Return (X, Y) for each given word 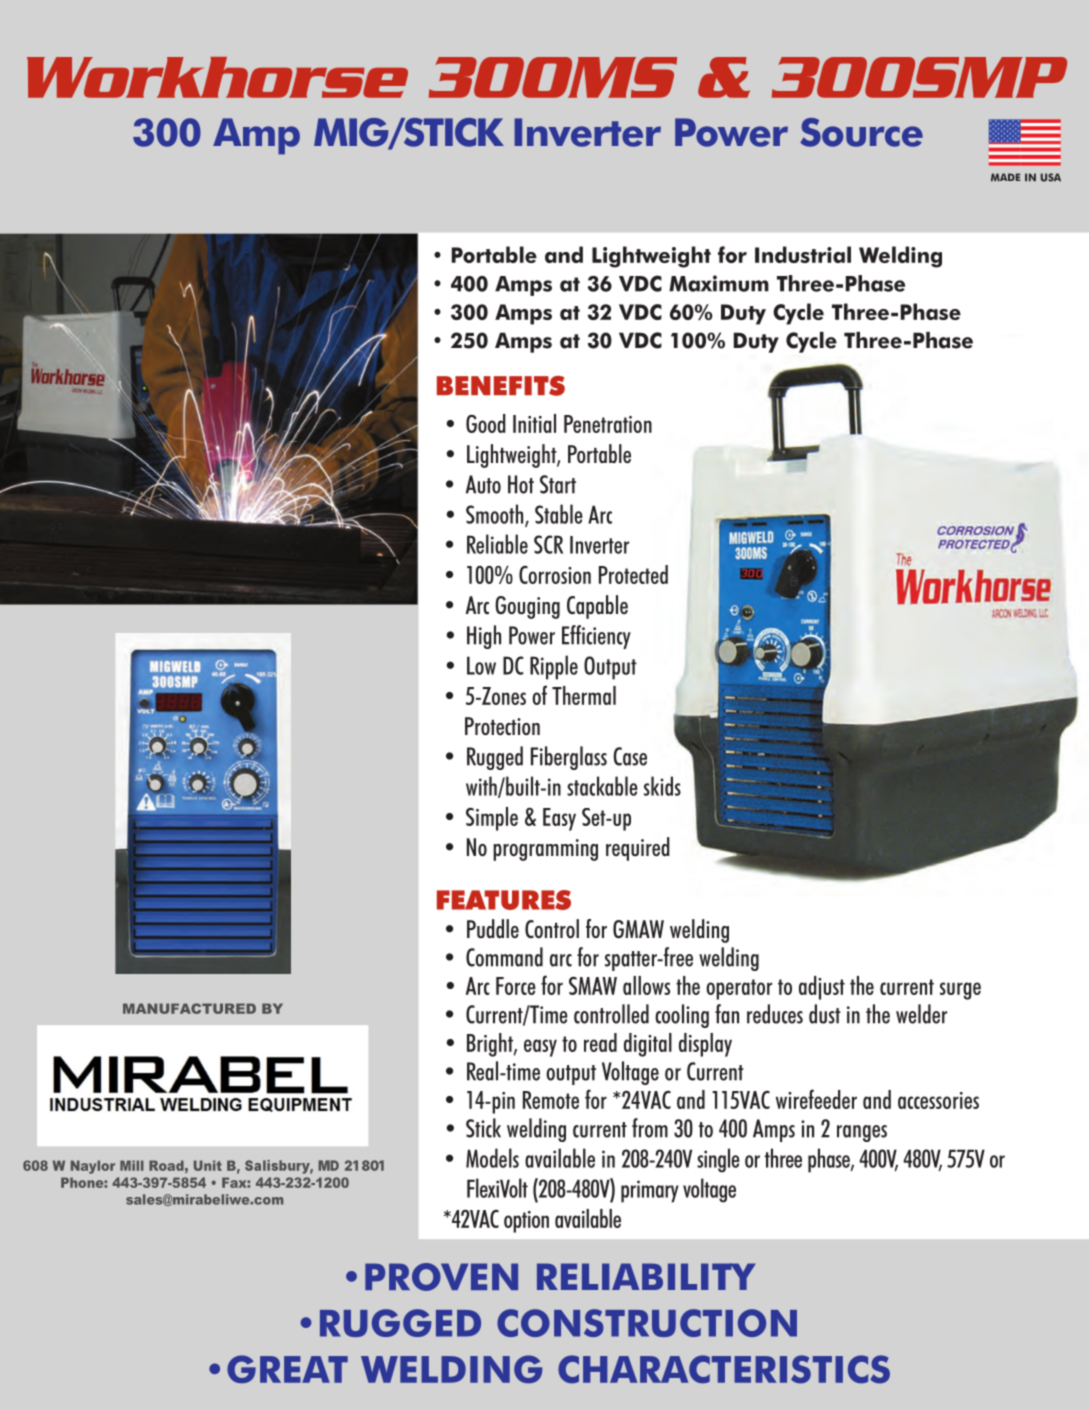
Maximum (719, 283)
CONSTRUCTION (647, 1323)
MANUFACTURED (189, 1008)
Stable (559, 514)
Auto (483, 484)
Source (861, 132)
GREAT (287, 1369)
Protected (633, 574)
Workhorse (217, 77)
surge (960, 991)
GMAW (638, 929)
